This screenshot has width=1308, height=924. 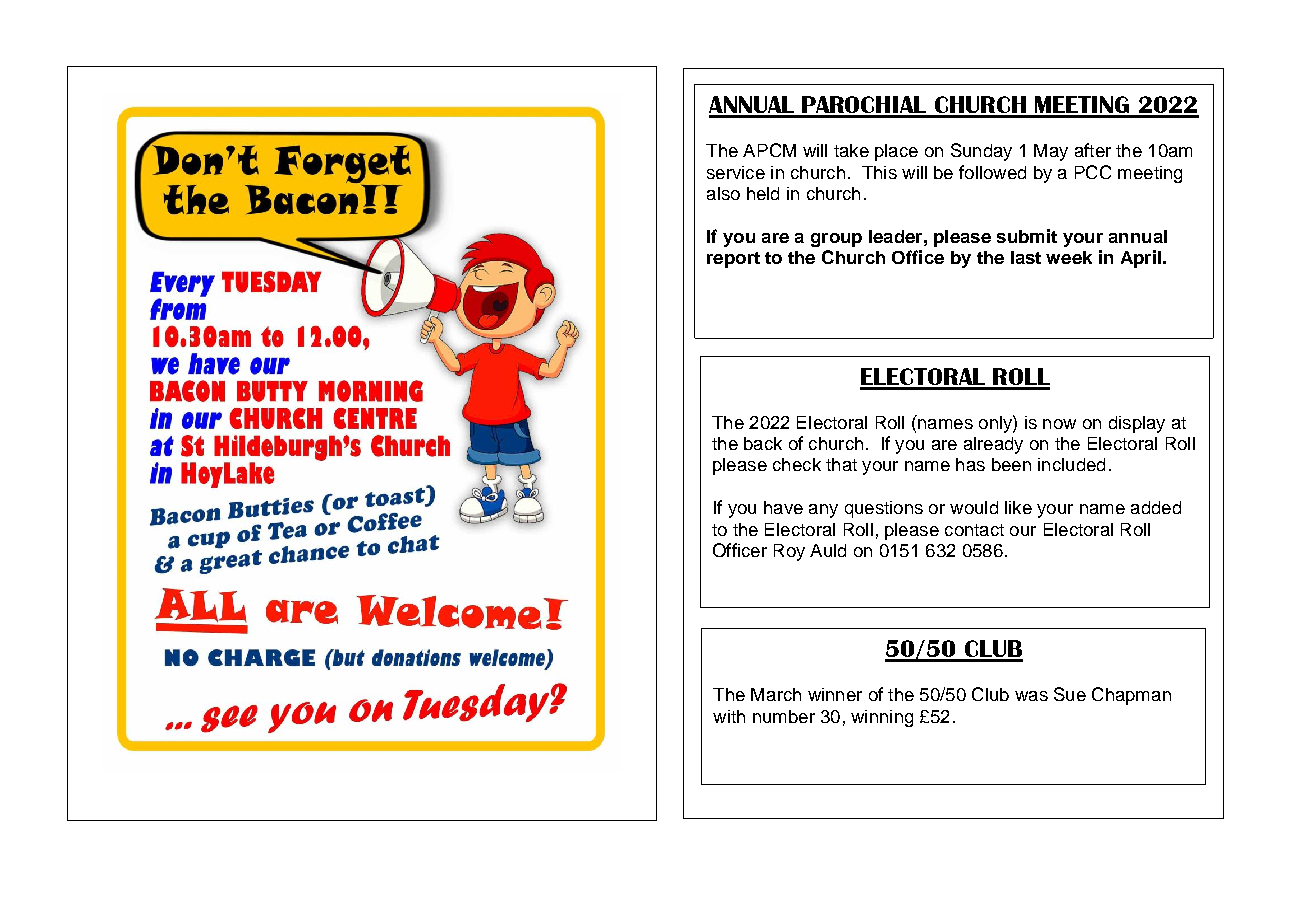 What do you see at coordinates (783, 507) in the screenshot?
I see `have` at bounding box center [783, 507].
